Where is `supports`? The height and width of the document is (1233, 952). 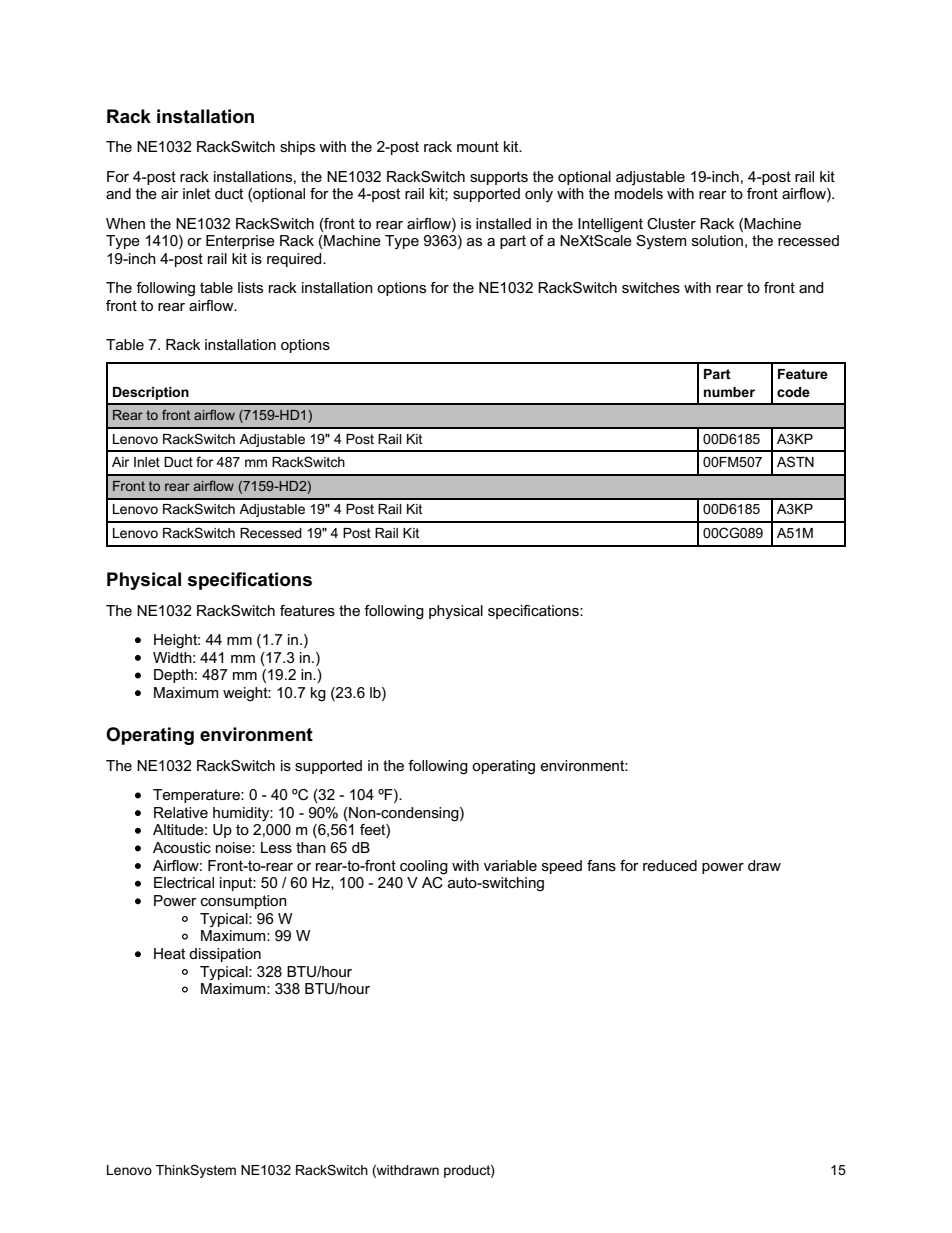 supports is located at coordinates (499, 178).
